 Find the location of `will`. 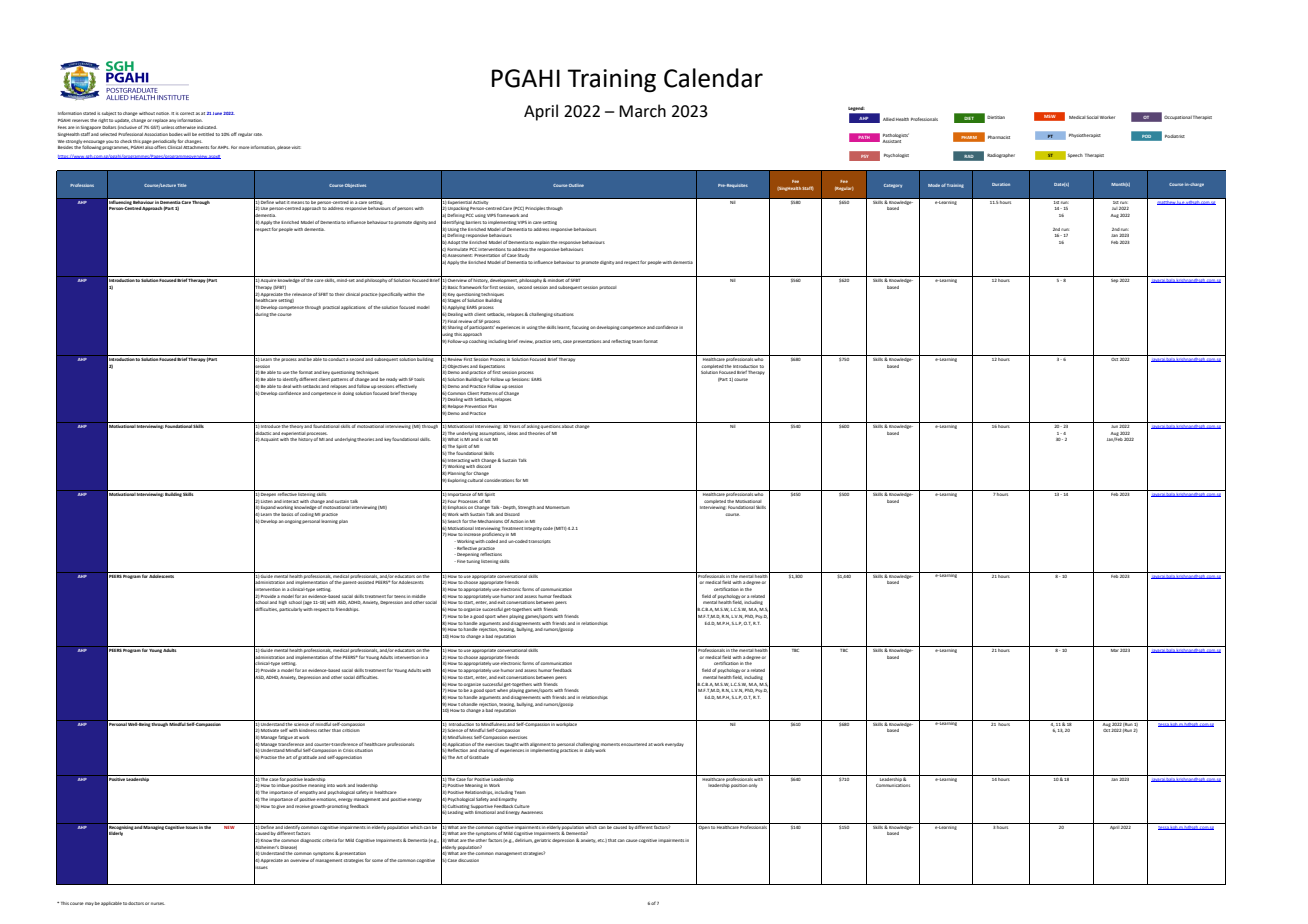

will is located at coordinates (187, 134).
